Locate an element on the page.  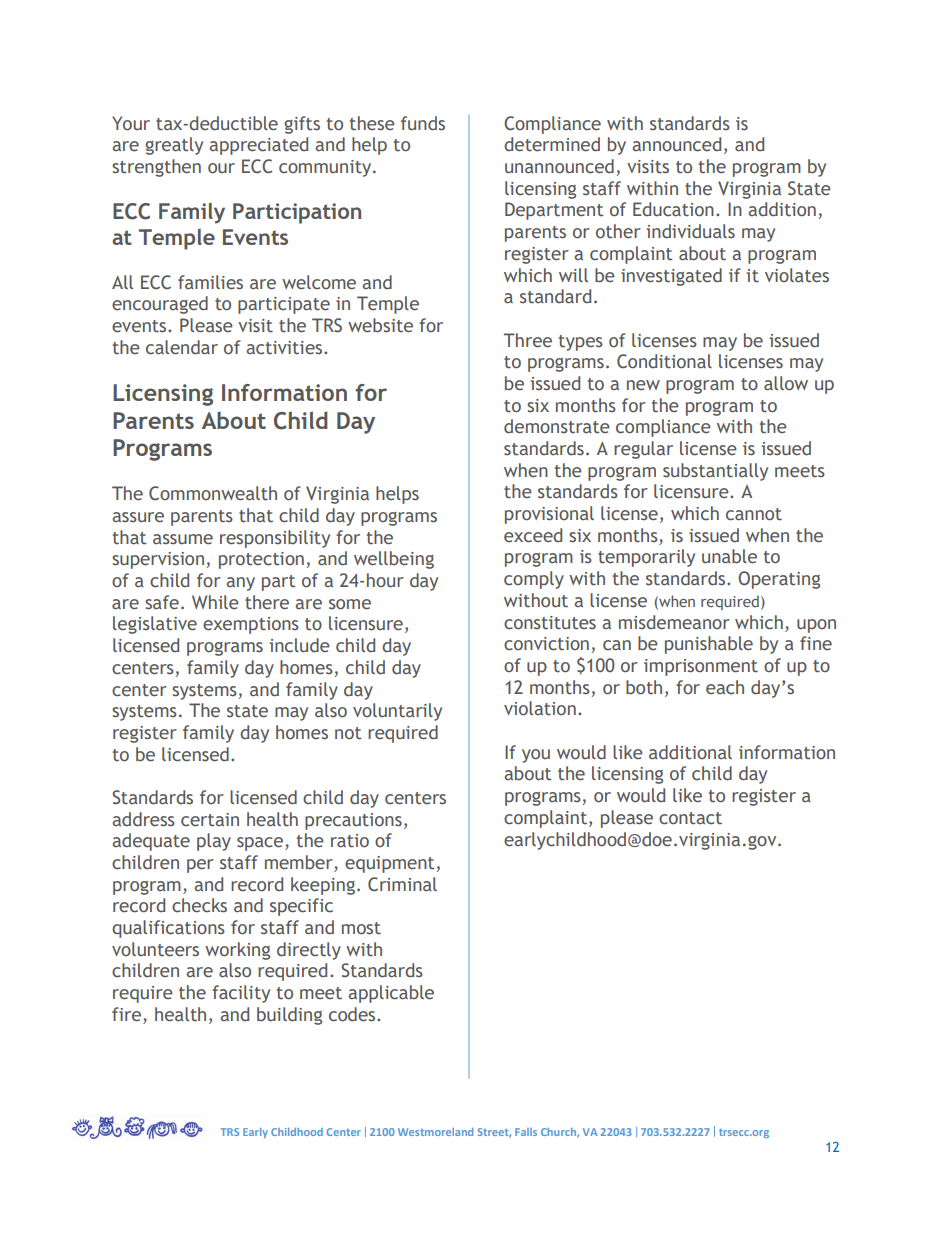
greatly is located at coordinates (174, 146).
